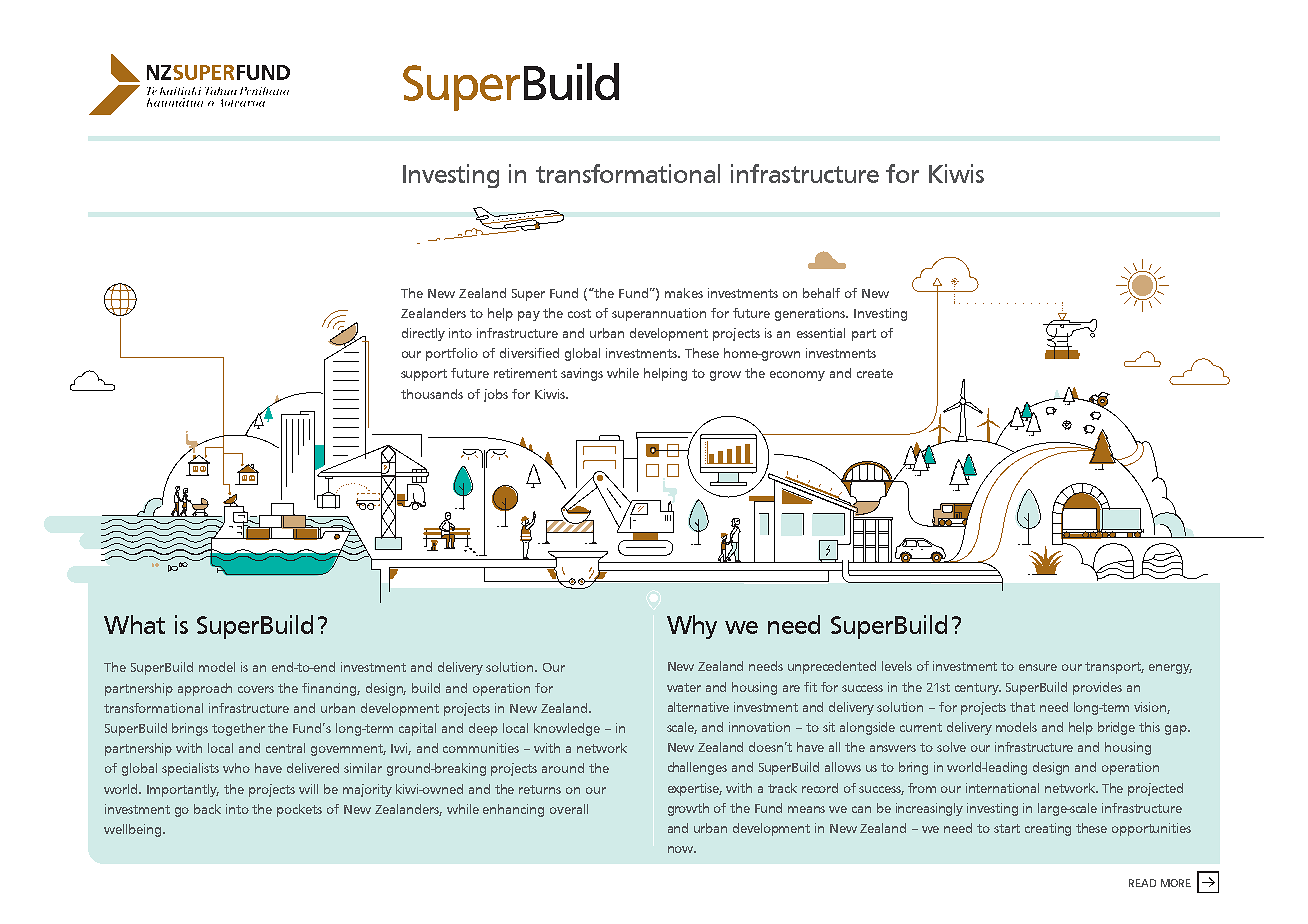 The height and width of the screenshot is (924, 1308). What do you see at coordinates (684, 293) in the screenshot?
I see `makes` at bounding box center [684, 293].
